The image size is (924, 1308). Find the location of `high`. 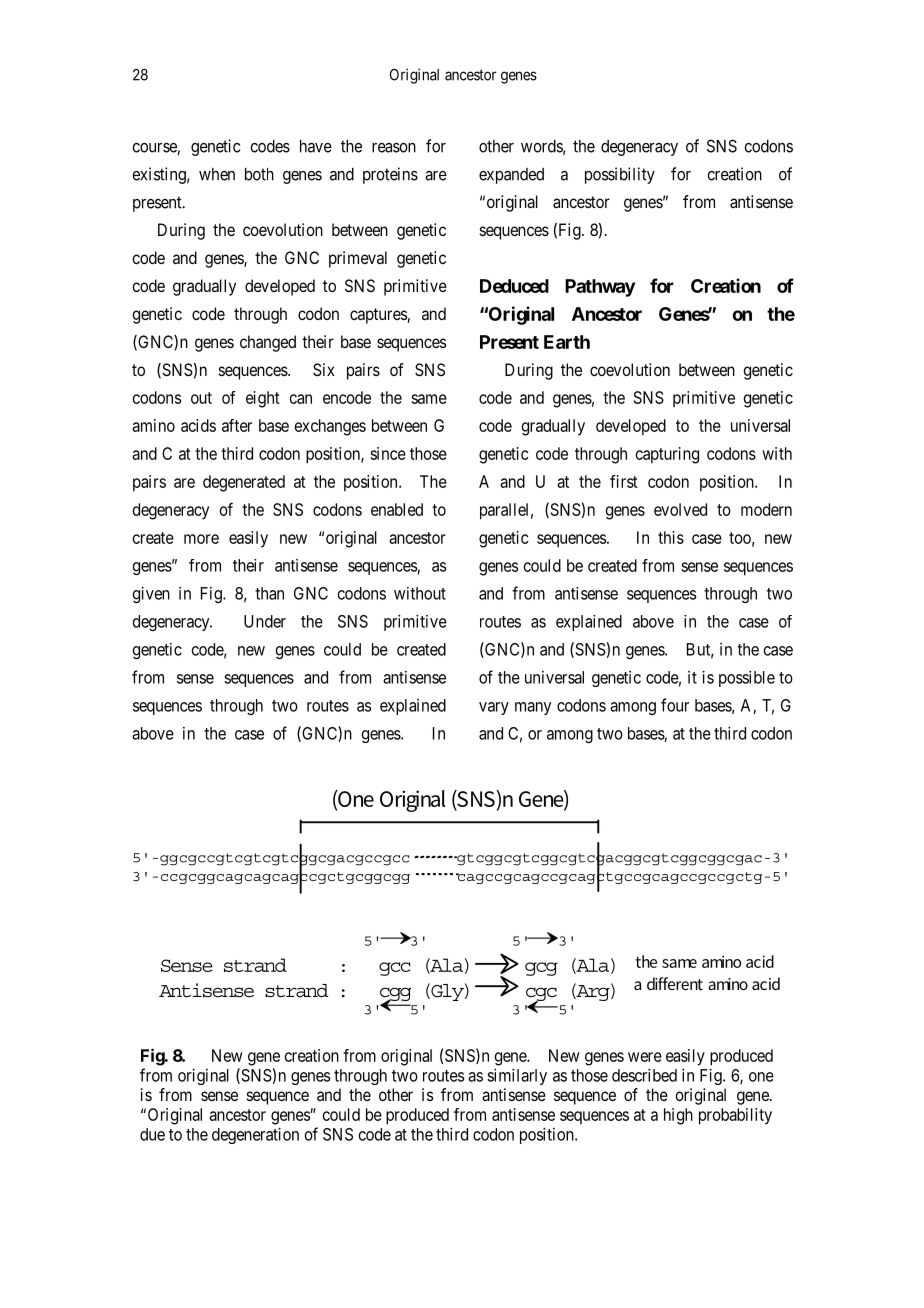

high is located at coordinates (678, 1116).
